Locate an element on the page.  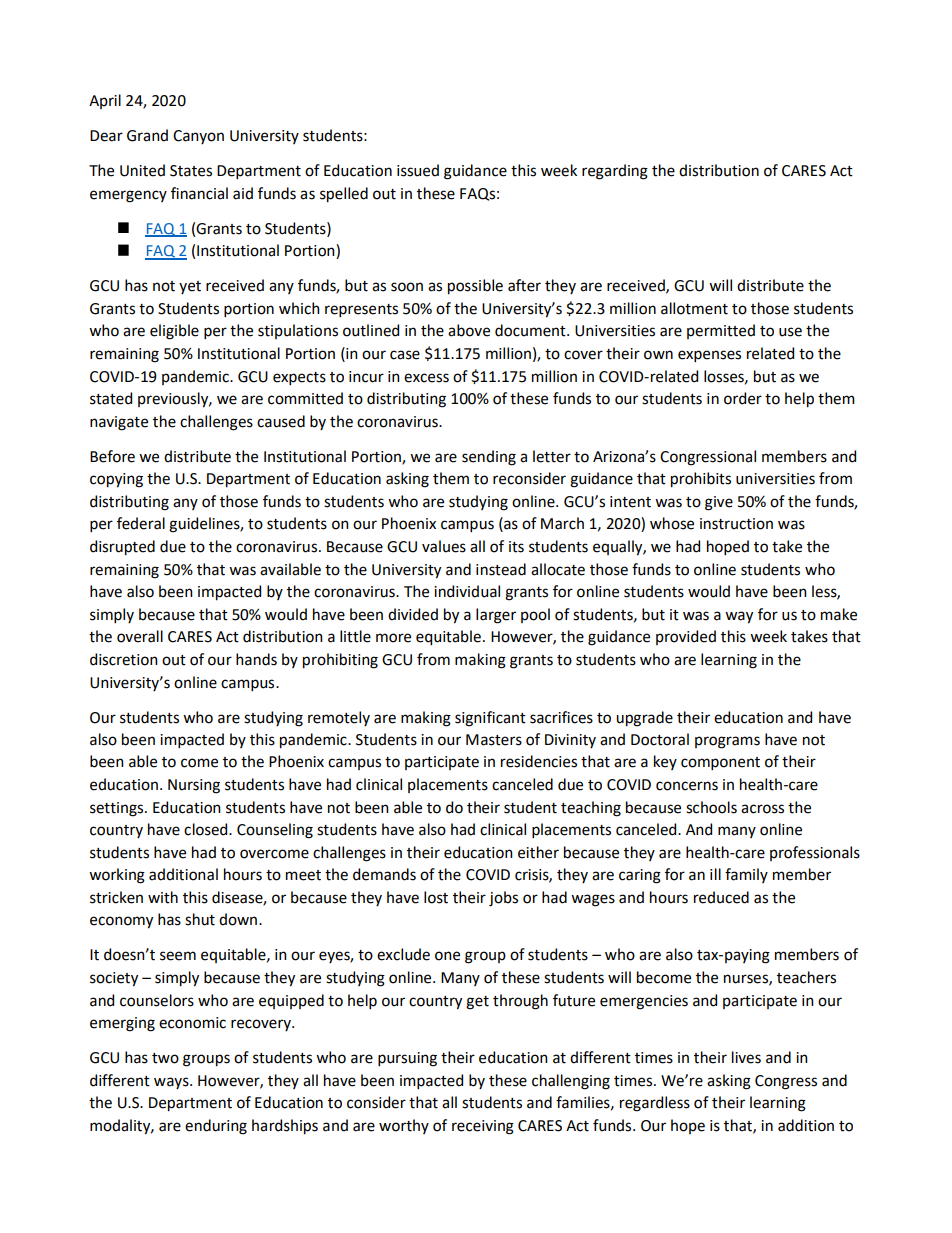
larger is located at coordinates (496, 616).
